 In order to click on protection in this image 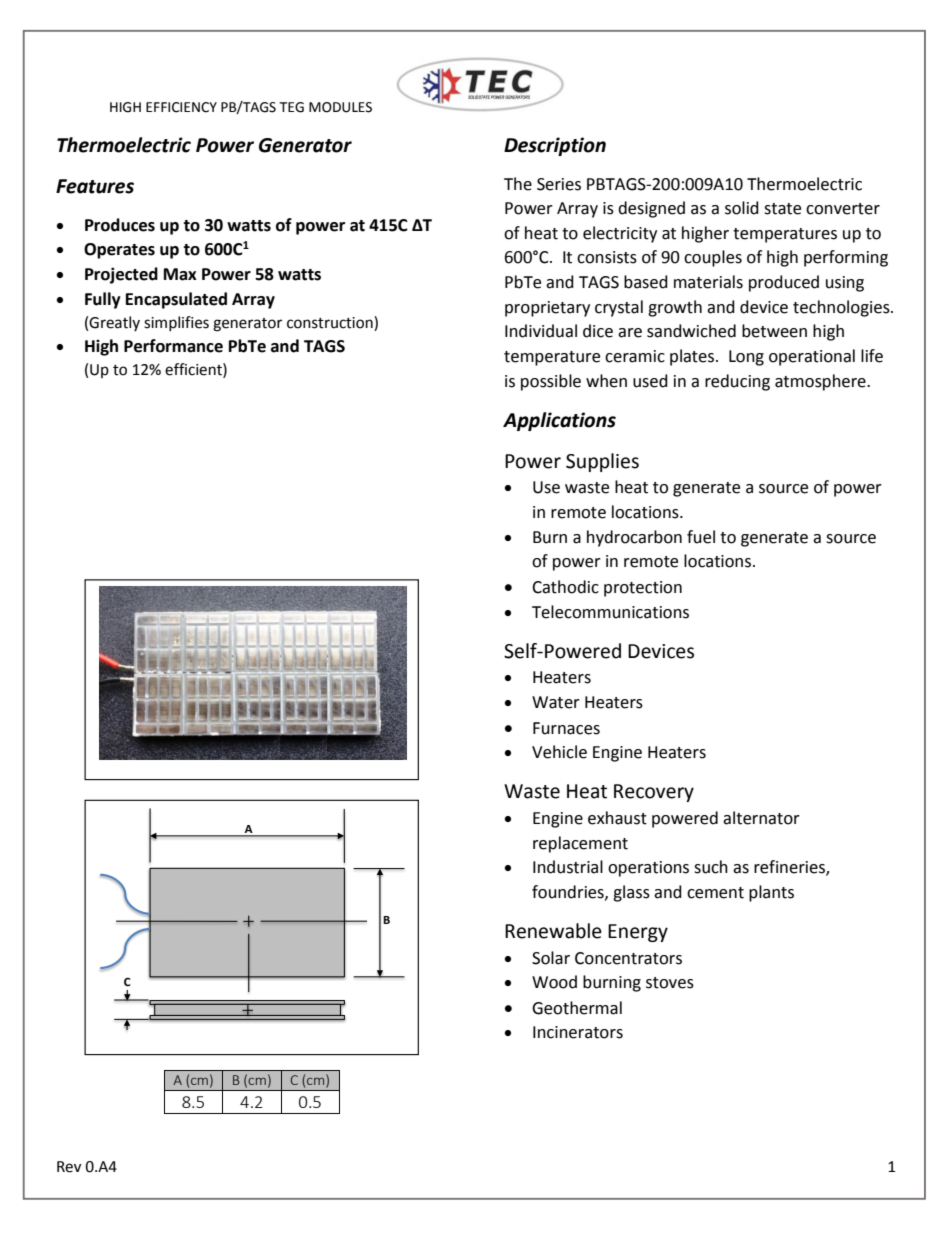, I will do `click(643, 589)`.
